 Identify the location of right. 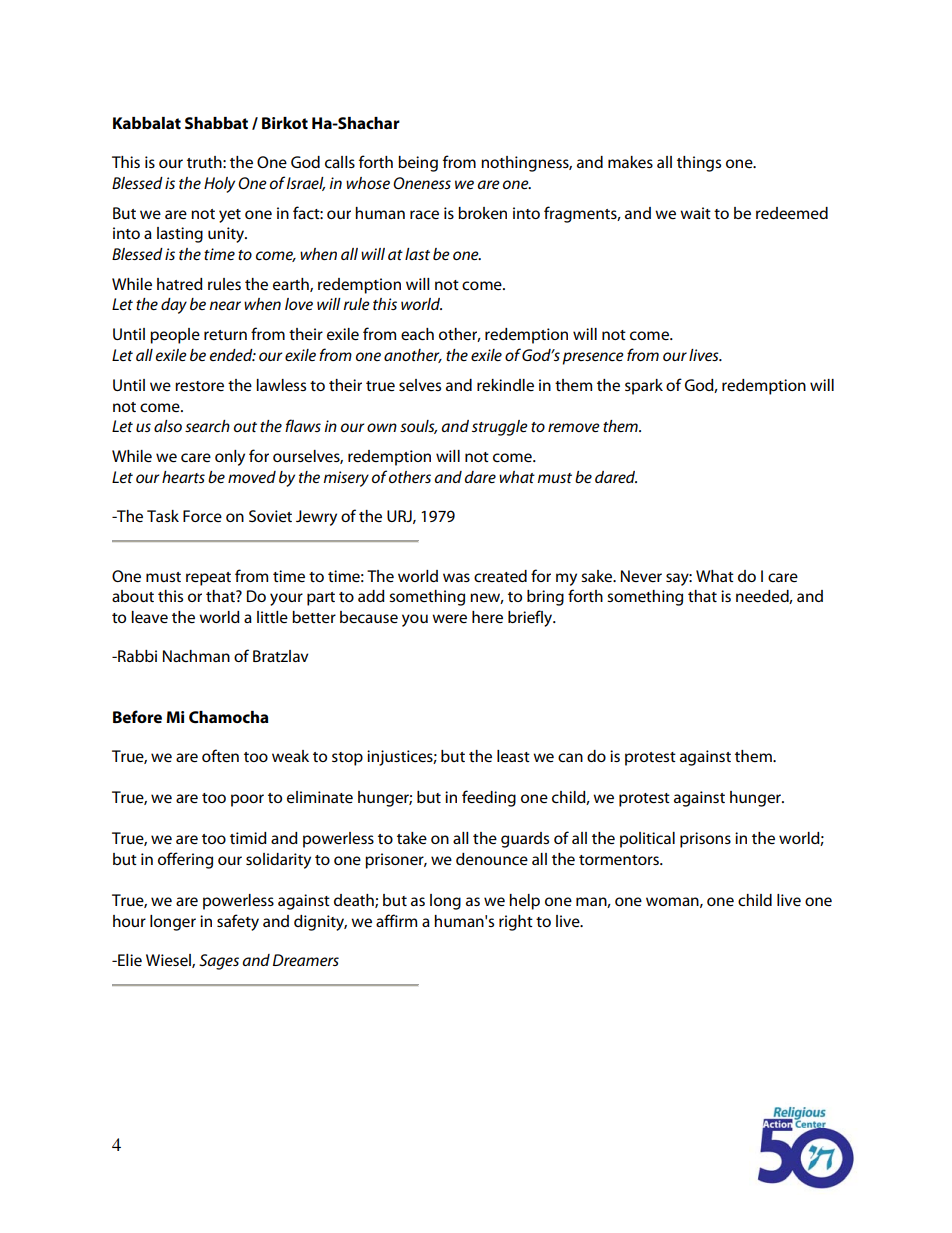
(516, 923).
